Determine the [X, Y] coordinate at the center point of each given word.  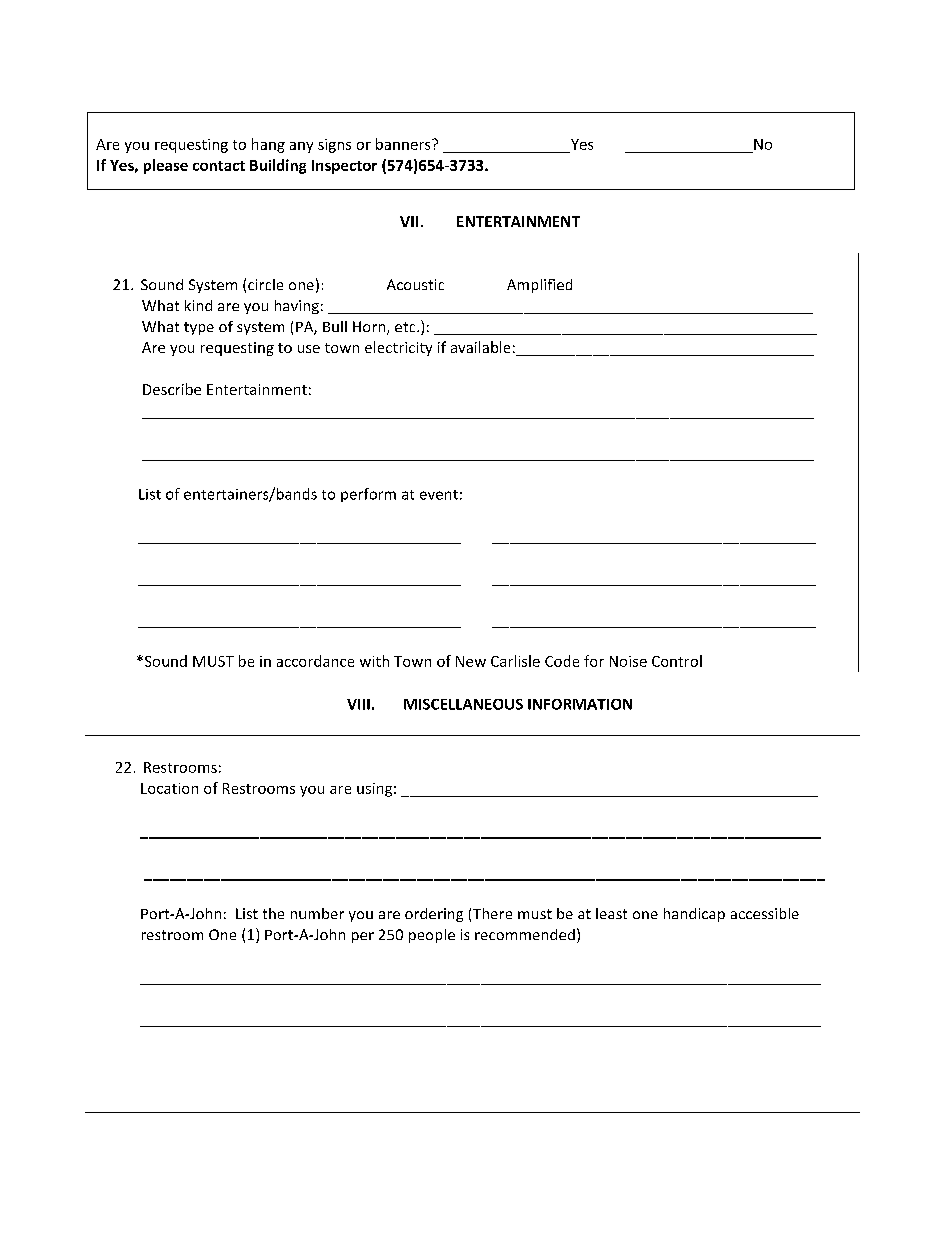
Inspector [344, 167]
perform [368, 495]
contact [219, 166]
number [317, 913]
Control [677, 661]
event [439, 495]
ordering [434, 915]
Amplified [539, 286]
